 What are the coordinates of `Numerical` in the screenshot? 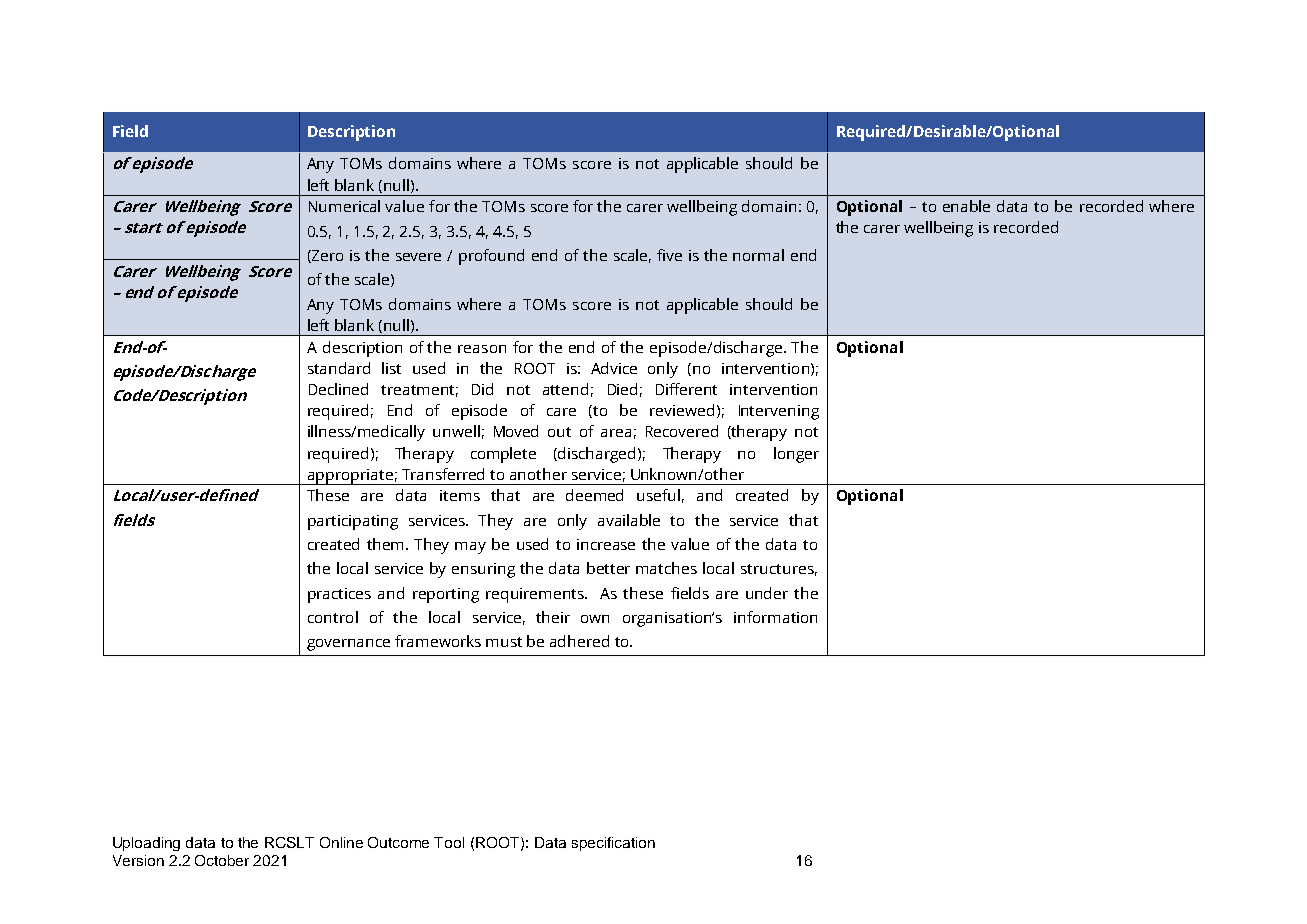 It's located at (344, 206).
